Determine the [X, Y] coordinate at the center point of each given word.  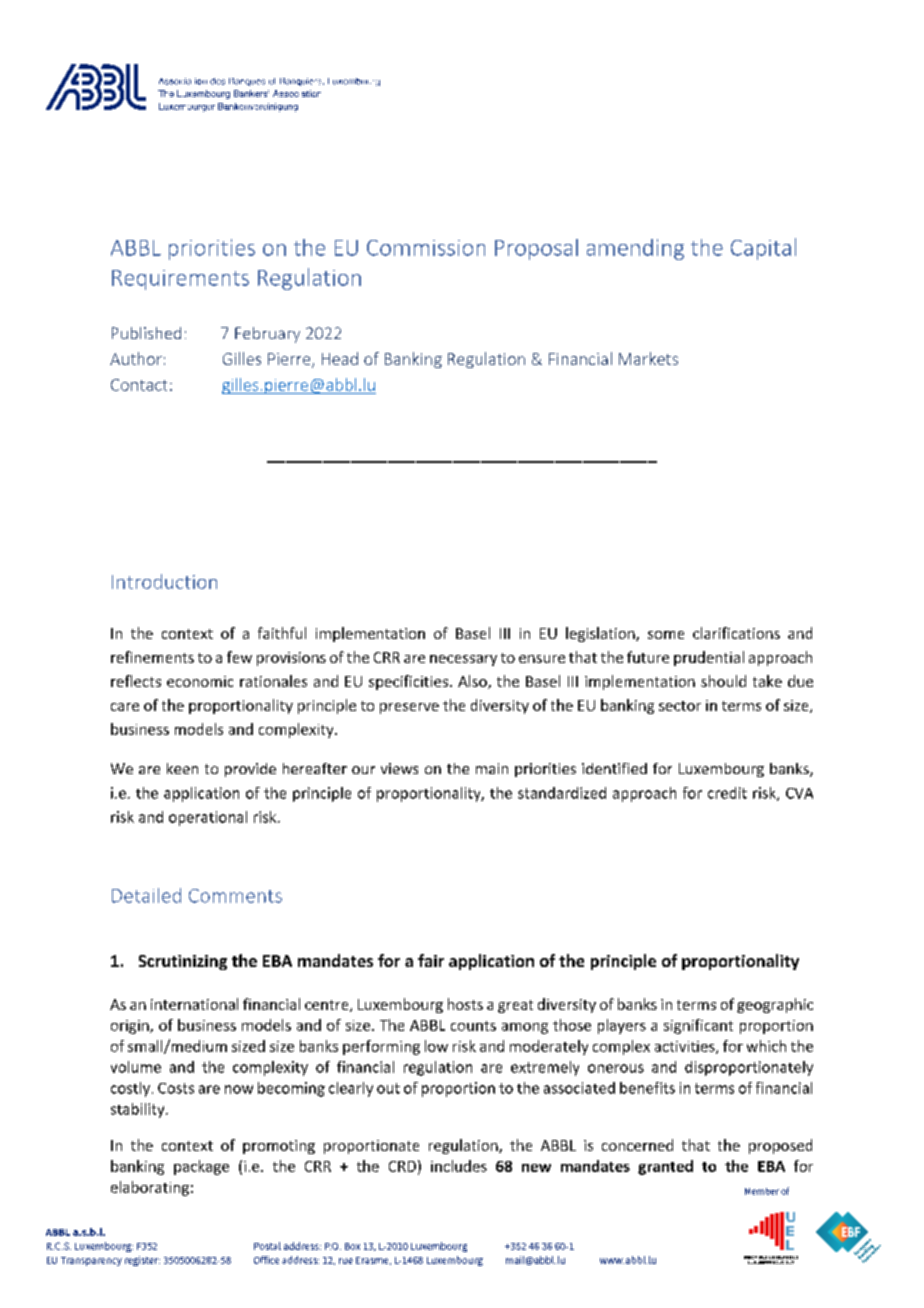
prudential [709, 658]
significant [698, 1026]
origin [131, 1027]
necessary [463, 660]
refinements [152, 657]
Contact [139, 385]
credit [727, 793]
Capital [763, 249]
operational [208, 818]
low [436, 1046]
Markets [648, 358]
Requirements [180, 280]
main [492, 768]
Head [340, 358]
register [142, 1261]
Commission [426, 248]
